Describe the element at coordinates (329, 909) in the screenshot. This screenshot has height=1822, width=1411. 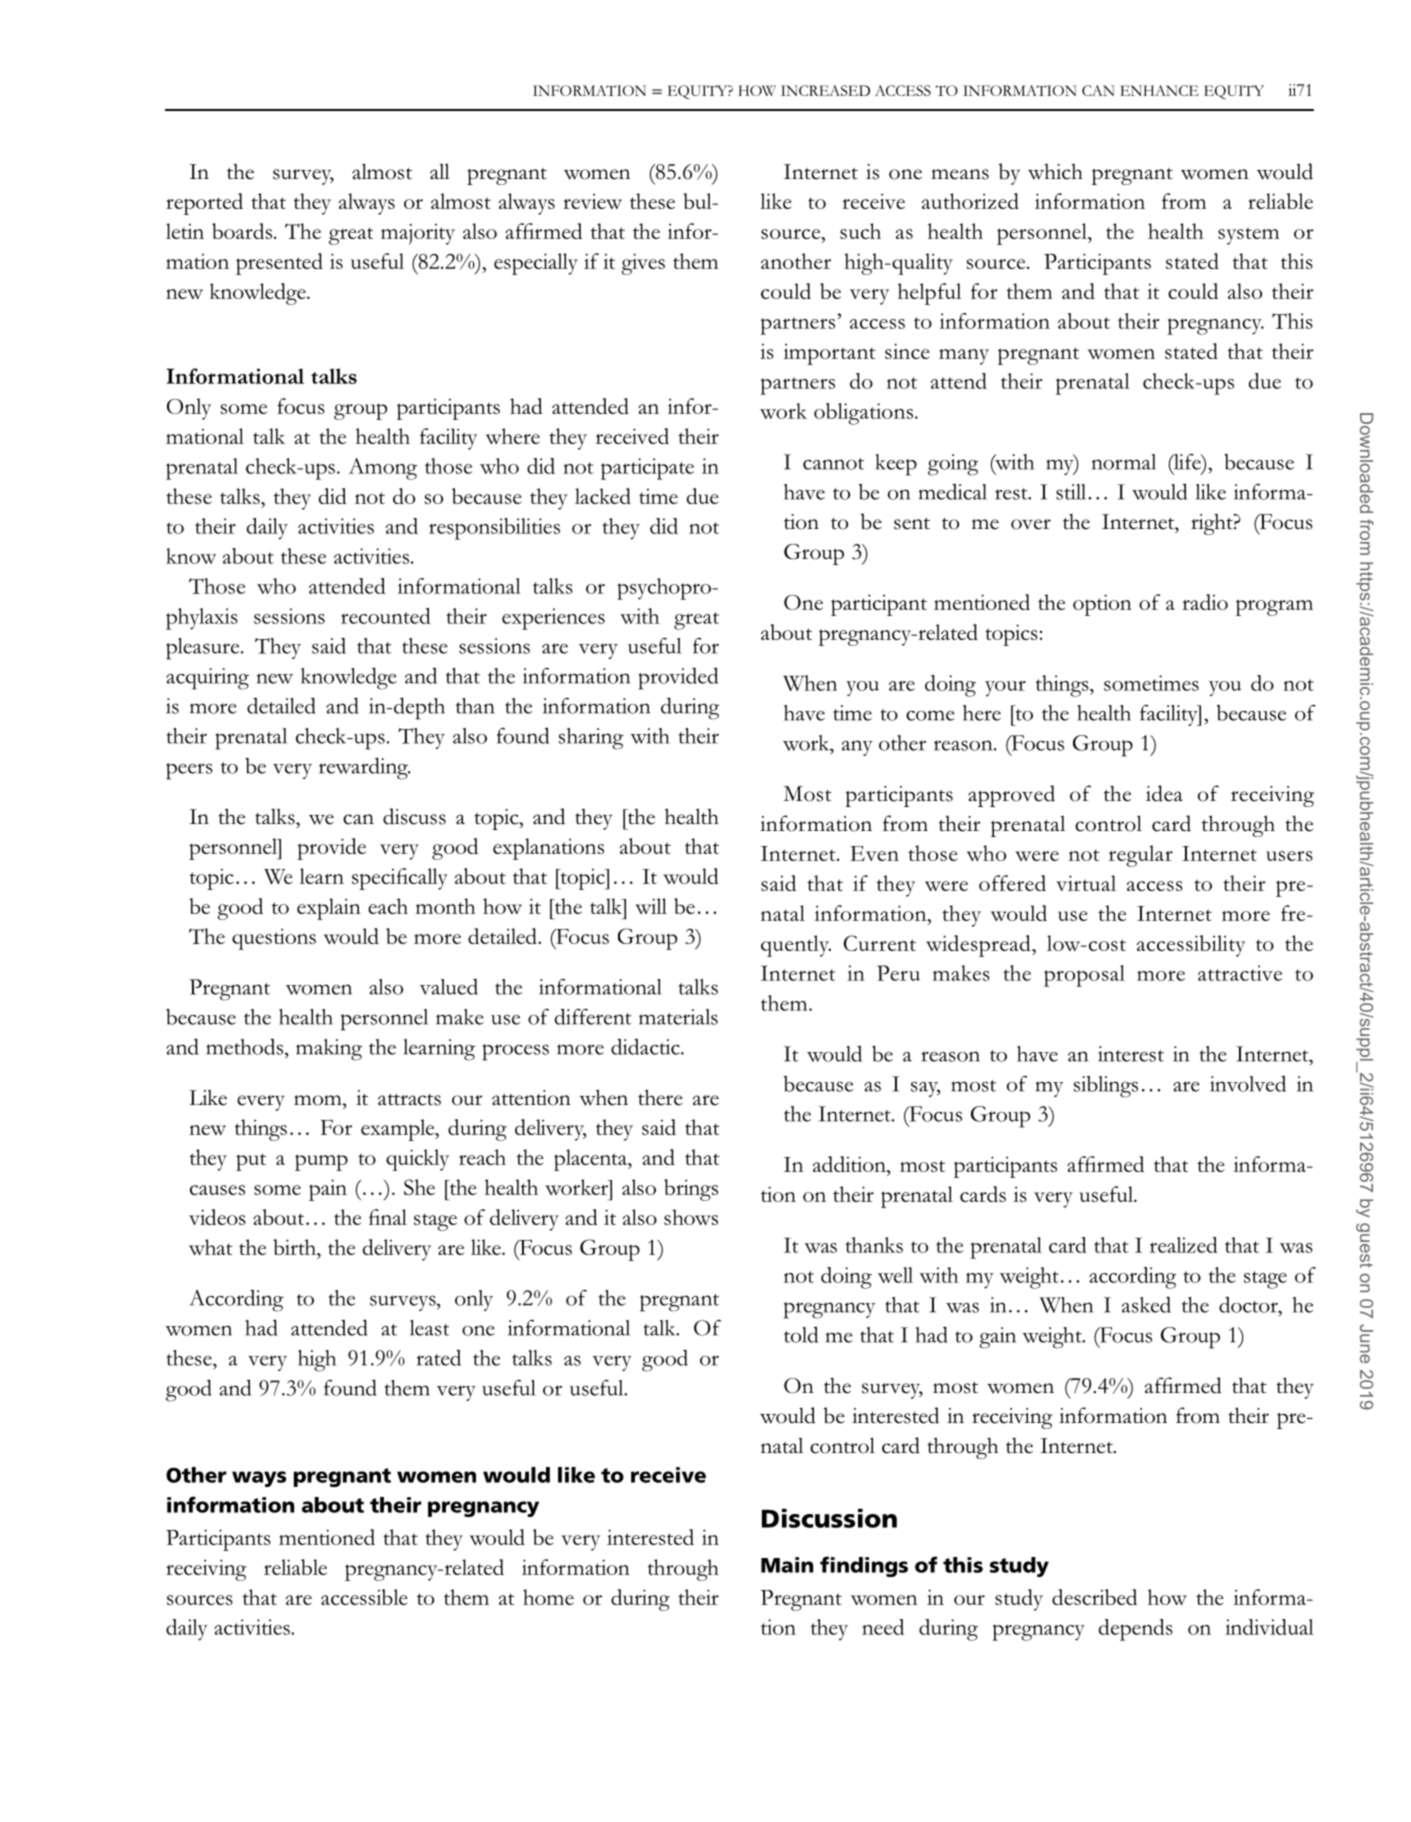
I see `explain` at that location.
